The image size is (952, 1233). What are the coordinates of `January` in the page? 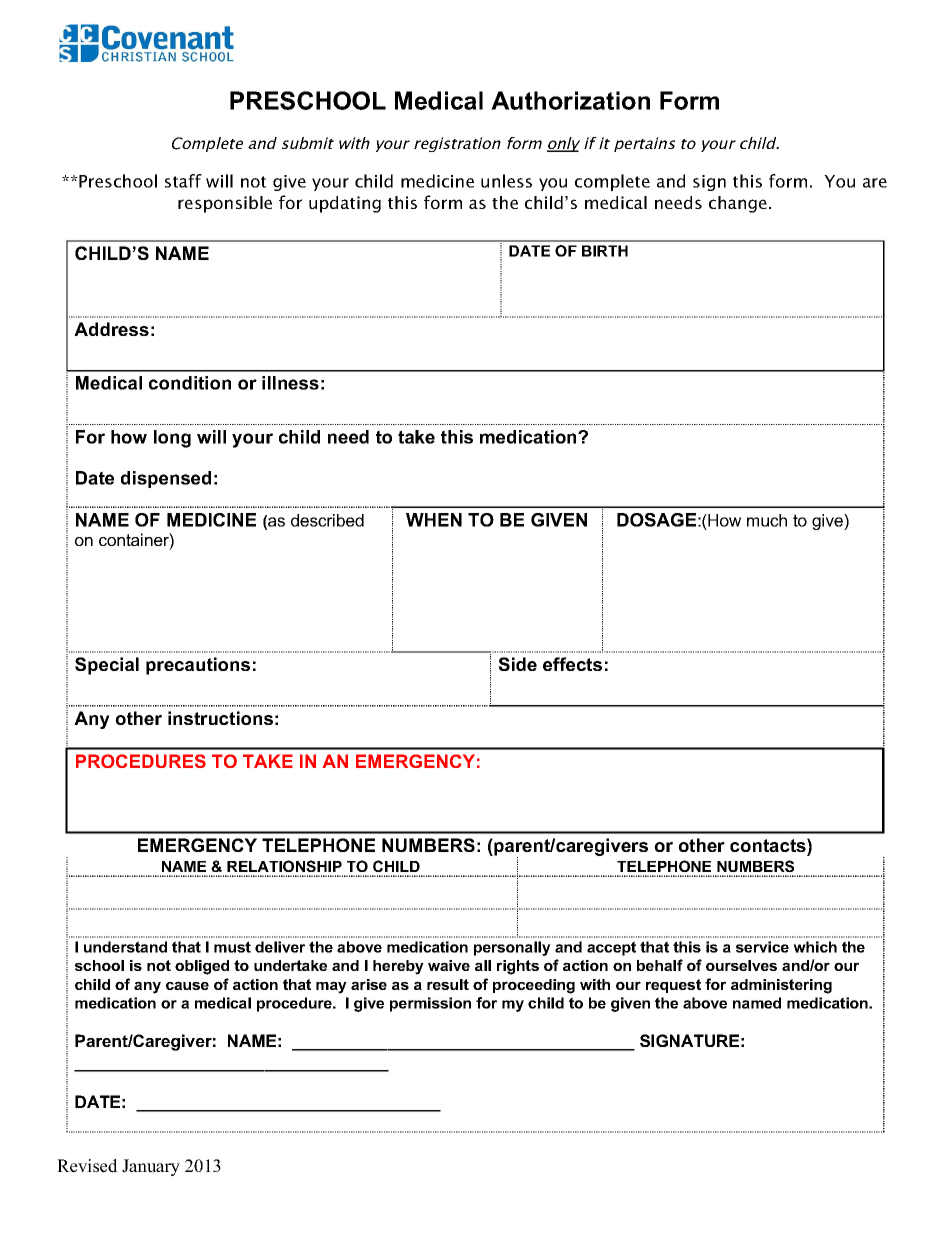 It's located at (151, 1167).
